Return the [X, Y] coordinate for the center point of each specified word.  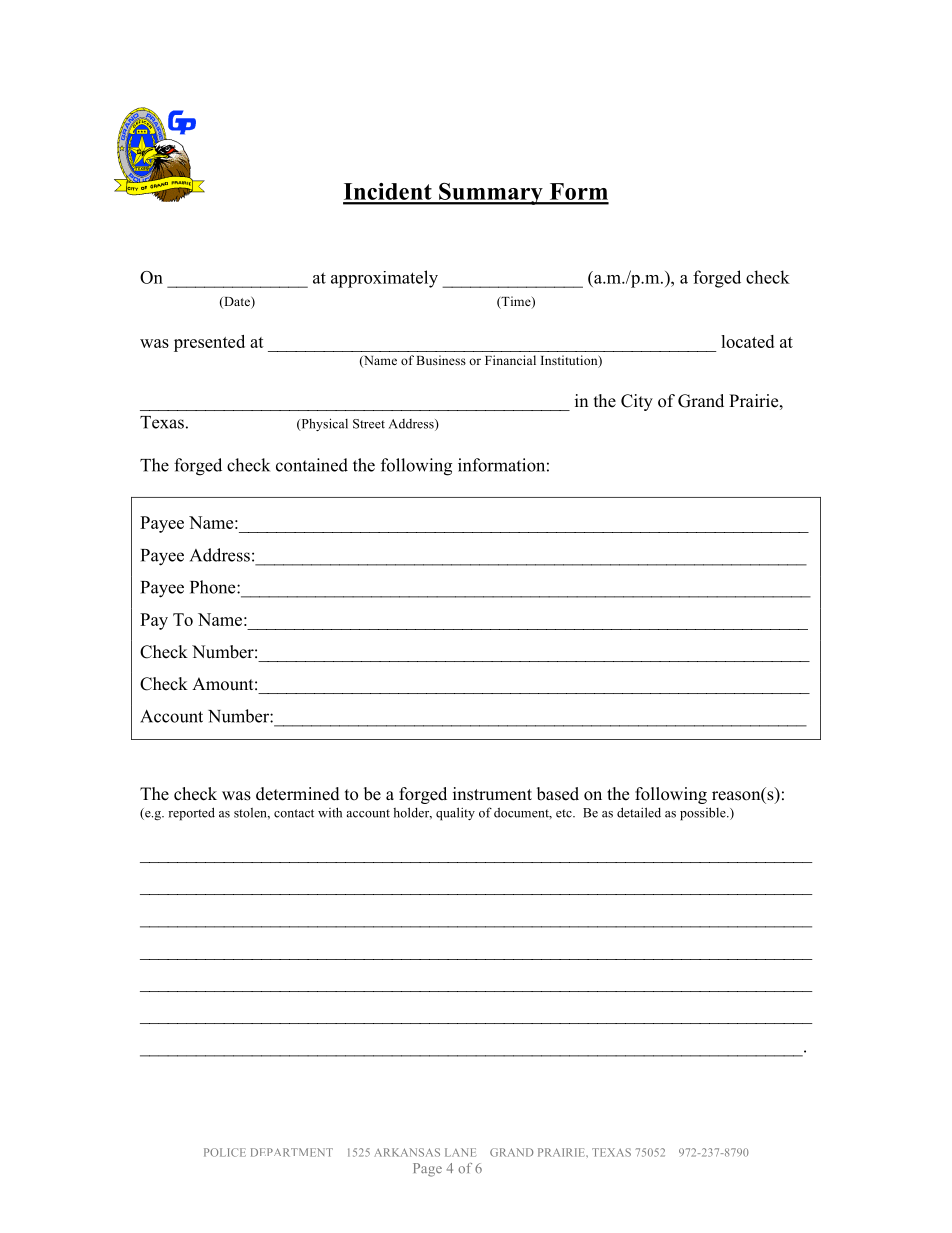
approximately [384, 279]
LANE [460, 1152]
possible [704, 814]
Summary [491, 194]
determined [298, 794]
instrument [492, 794]
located [747, 341]
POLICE [225, 1152]
